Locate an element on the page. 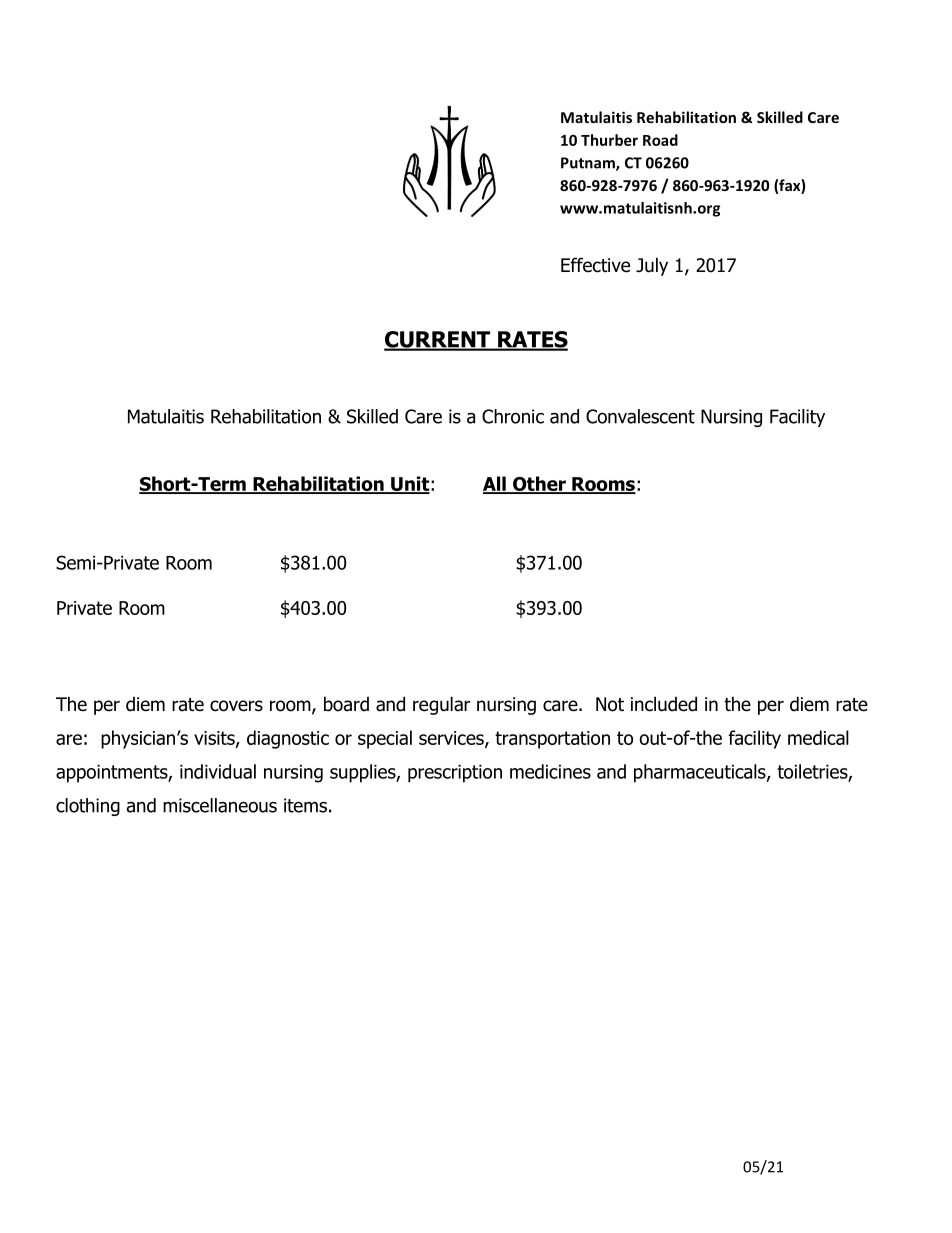 The image size is (952, 1233). individual is located at coordinates (218, 771).
